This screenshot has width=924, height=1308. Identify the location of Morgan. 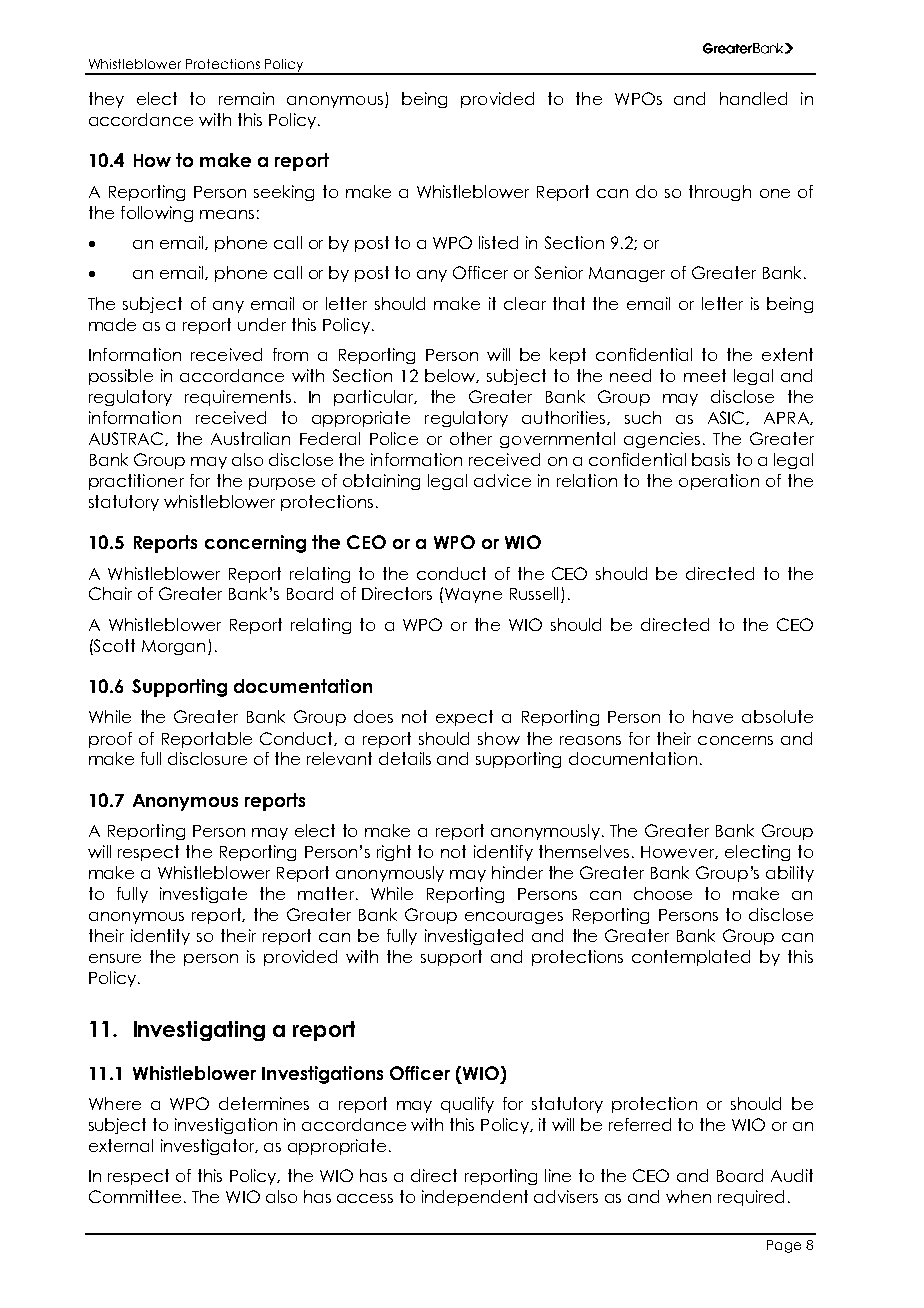
(173, 647).
